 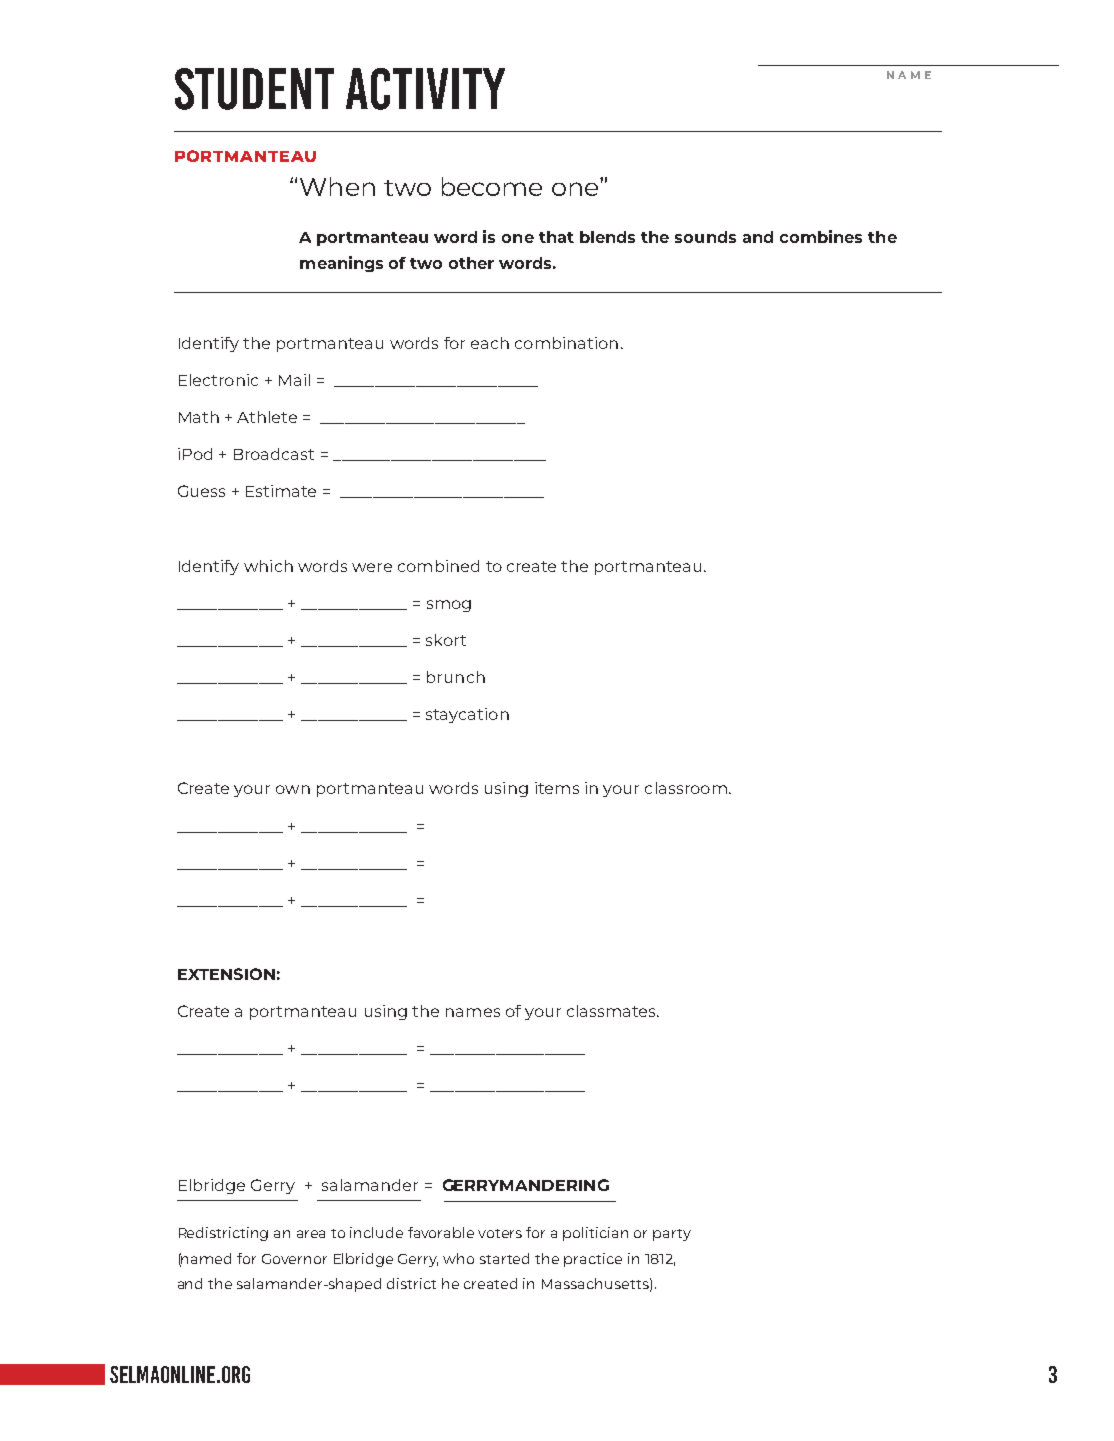 I want to click on voters, so click(x=500, y=1233).
